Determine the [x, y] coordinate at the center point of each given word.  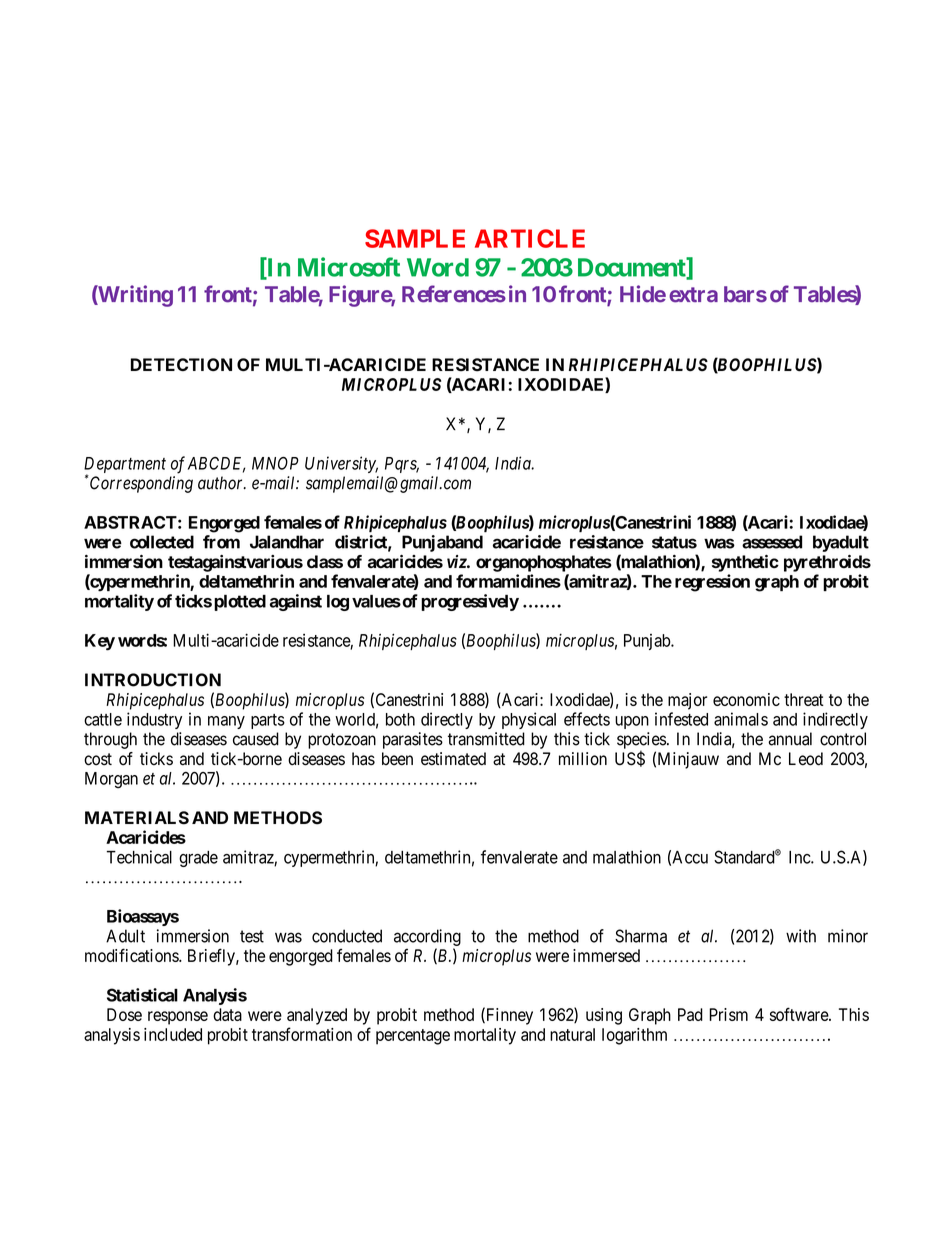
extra [693, 295]
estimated [453, 759]
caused [256, 739]
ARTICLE [530, 238]
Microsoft [349, 267]
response [178, 1018]
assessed [772, 542]
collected [162, 542]
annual [790, 739]
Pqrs [402, 465]
